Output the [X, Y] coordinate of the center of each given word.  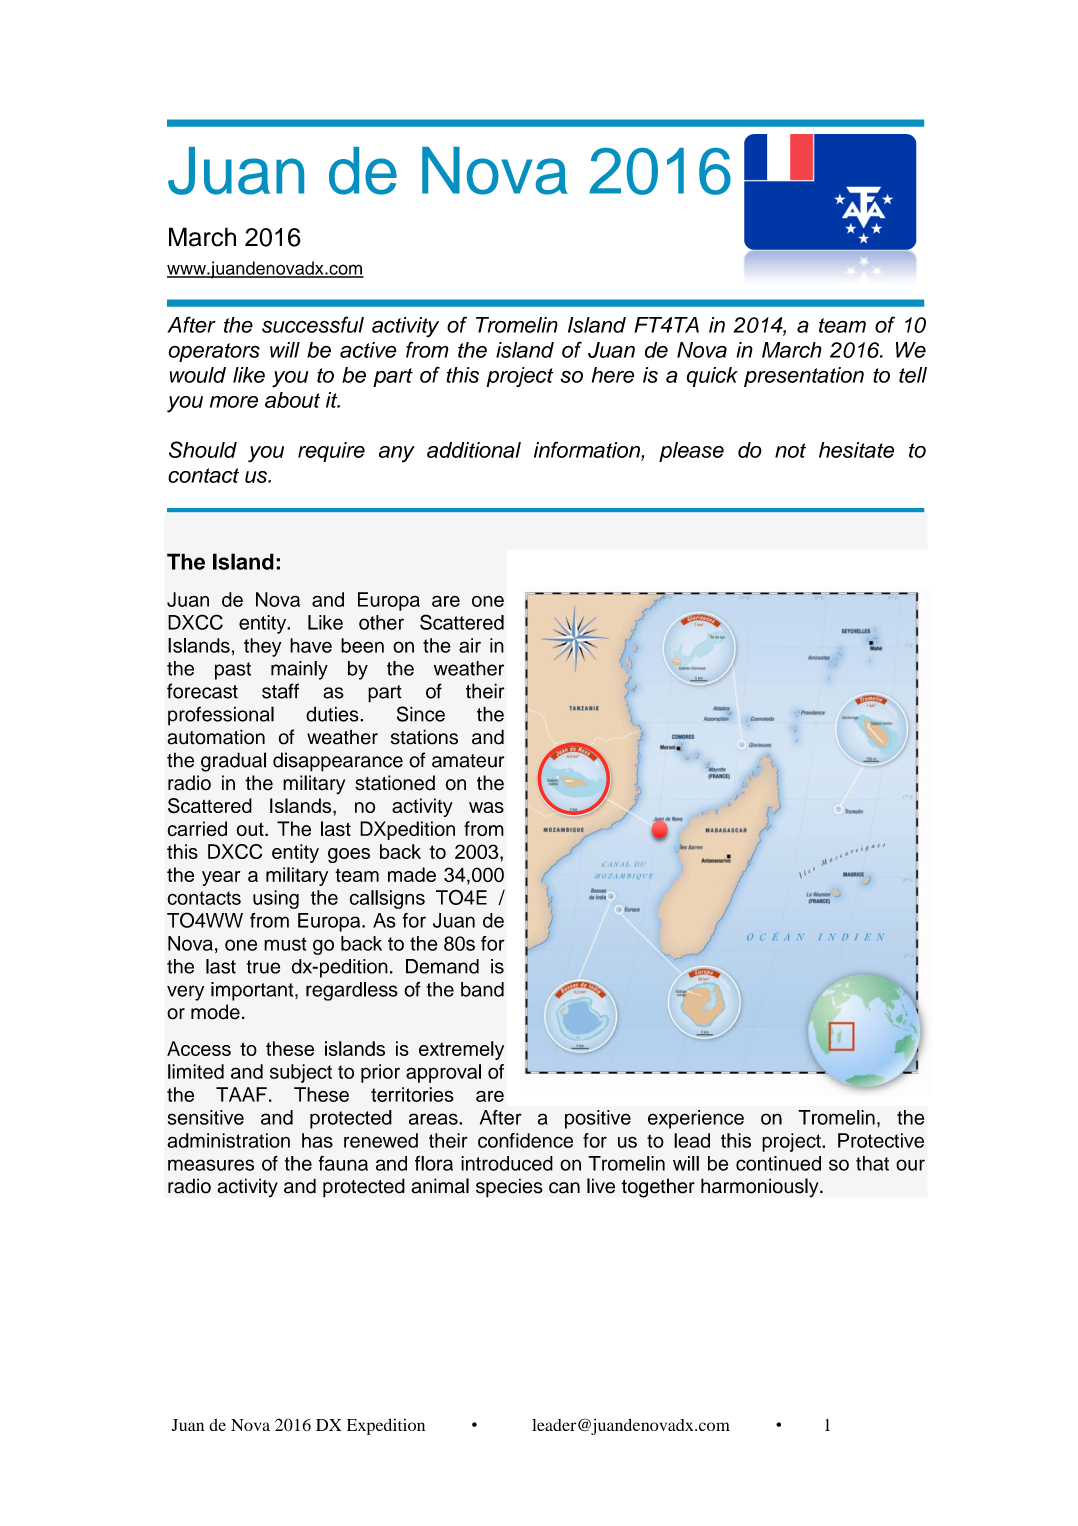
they [262, 647]
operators [214, 352]
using [276, 899]
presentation [804, 377]
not [790, 450]
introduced [507, 1163]
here [613, 375]
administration [228, 1140]
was [486, 807]
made [412, 874]
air [470, 645]
